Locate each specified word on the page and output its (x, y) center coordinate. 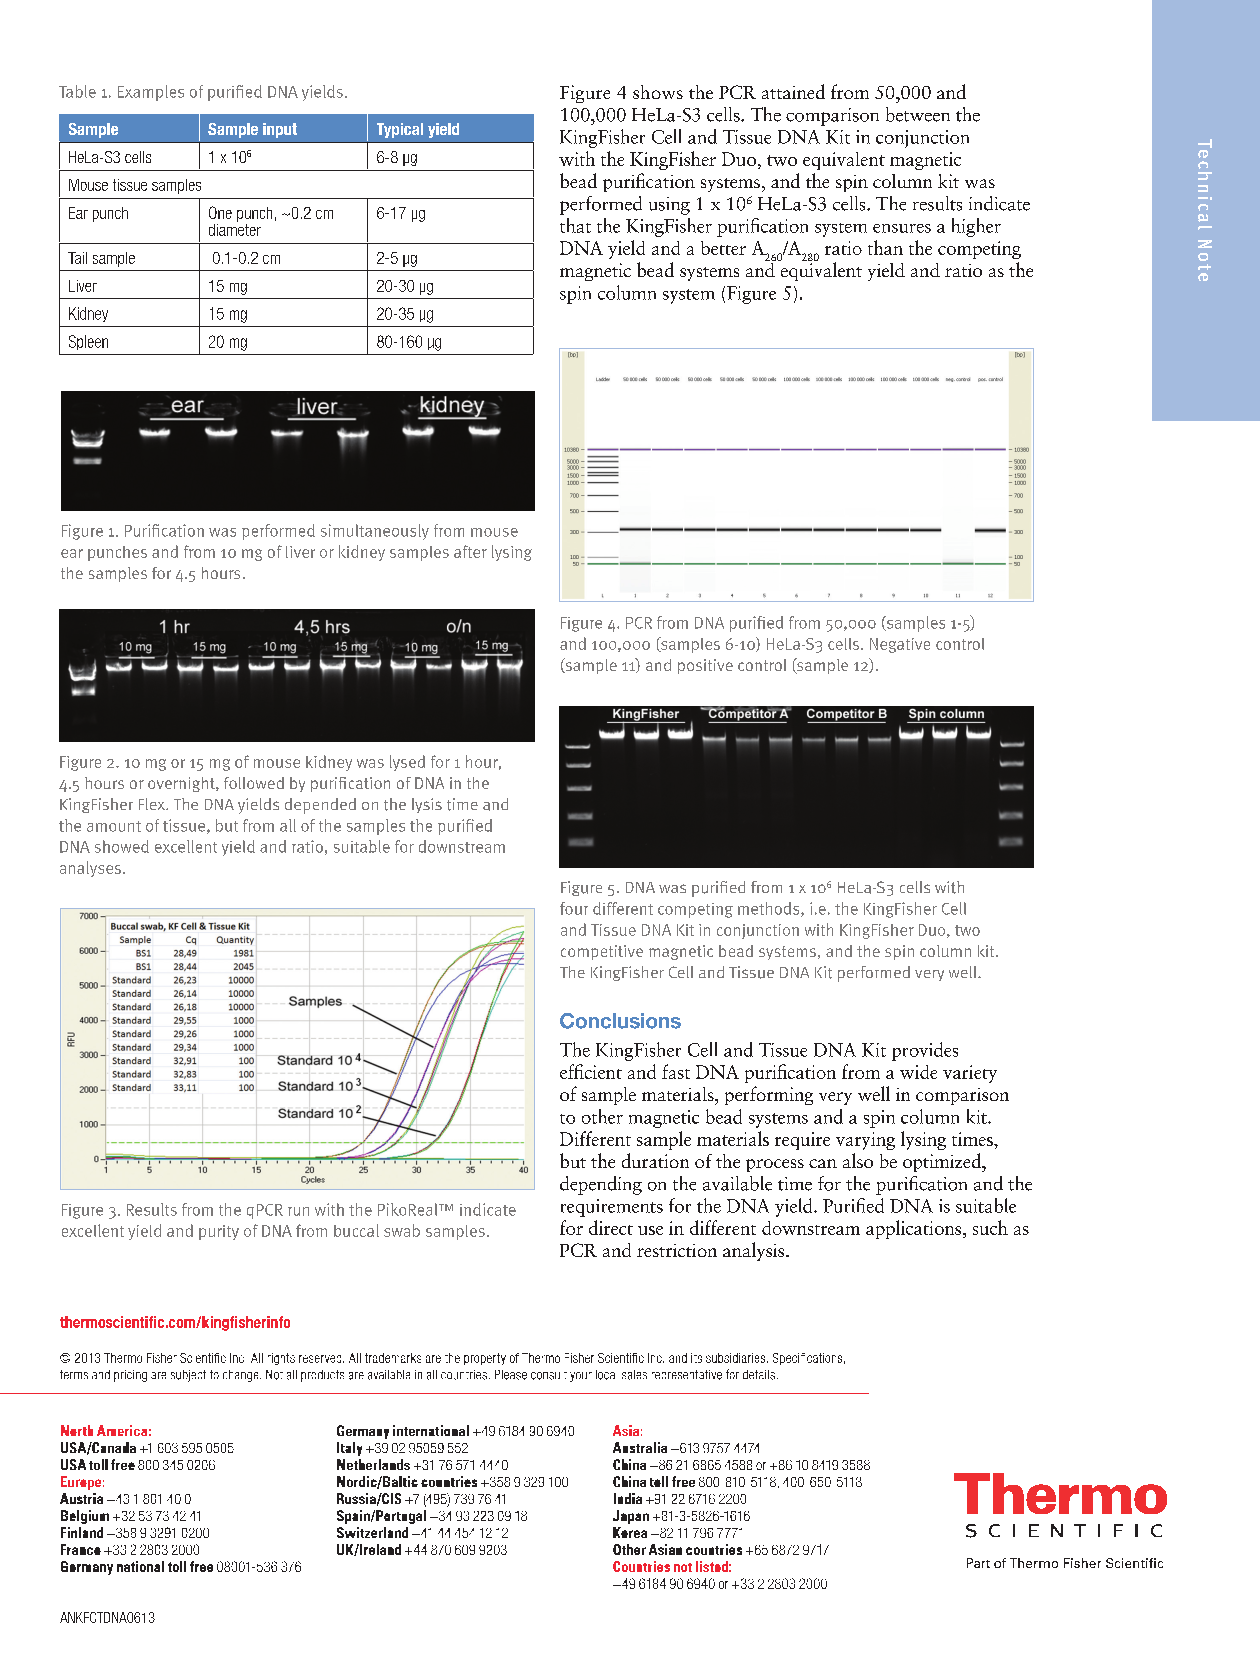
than (885, 247)
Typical (400, 130)
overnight (182, 784)
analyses (90, 869)
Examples (151, 93)
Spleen (88, 342)
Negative (900, 645)
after (470, 551)
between (918, 114)
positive (705, 666)
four (574, 908)
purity (219, 1232)
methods (770, 909)
